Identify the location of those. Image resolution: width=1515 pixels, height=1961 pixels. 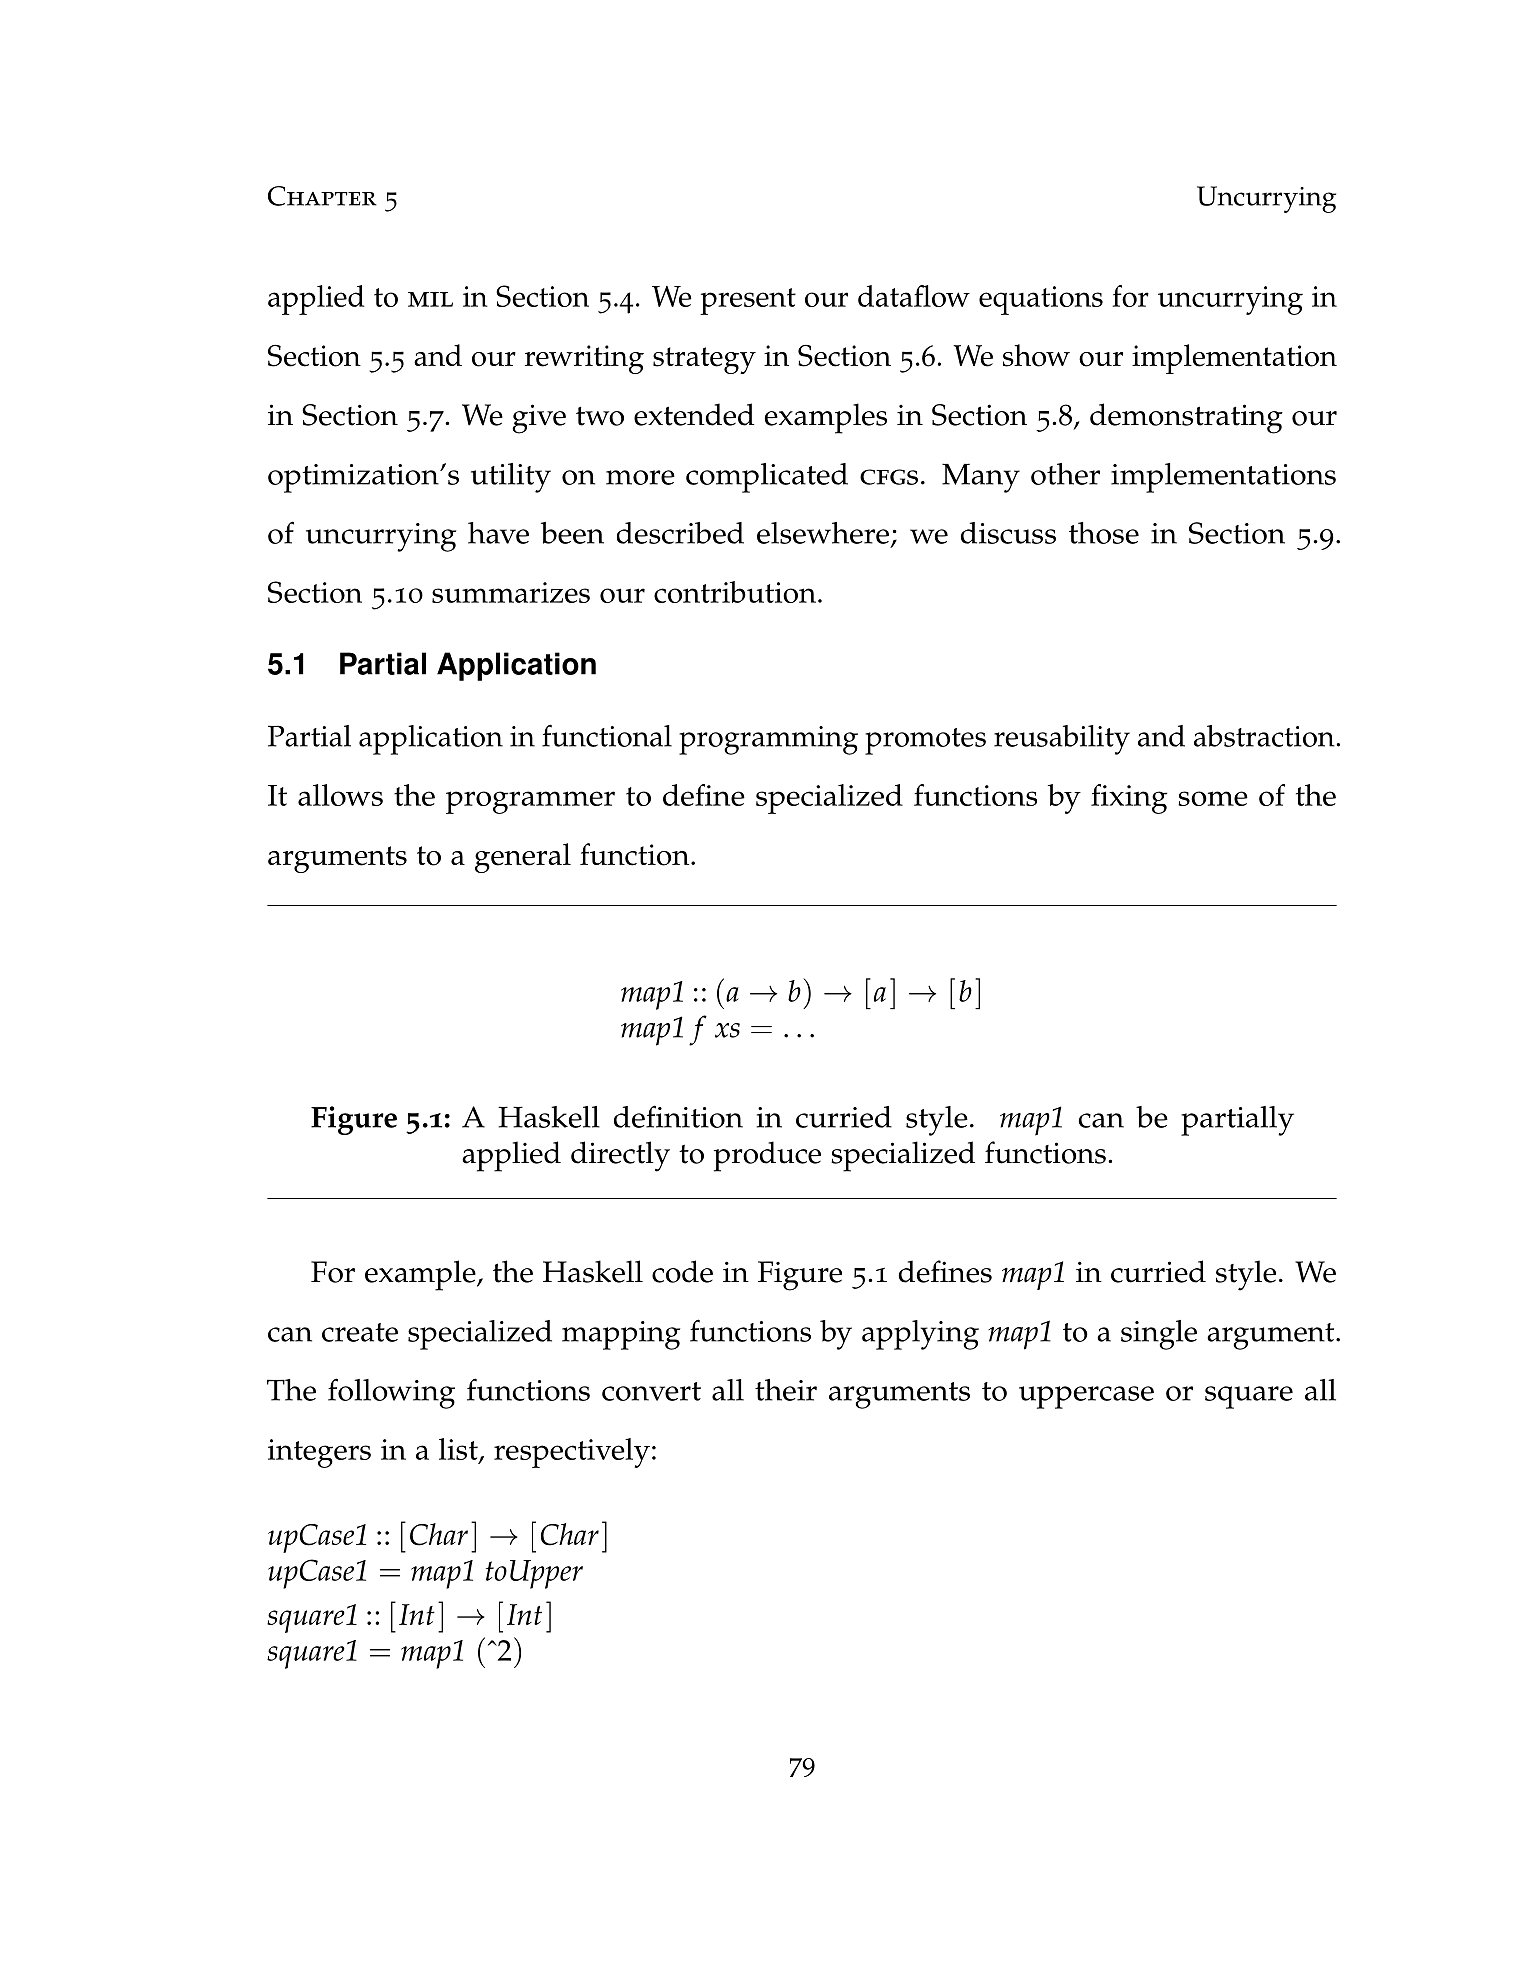
(1104, 533).
